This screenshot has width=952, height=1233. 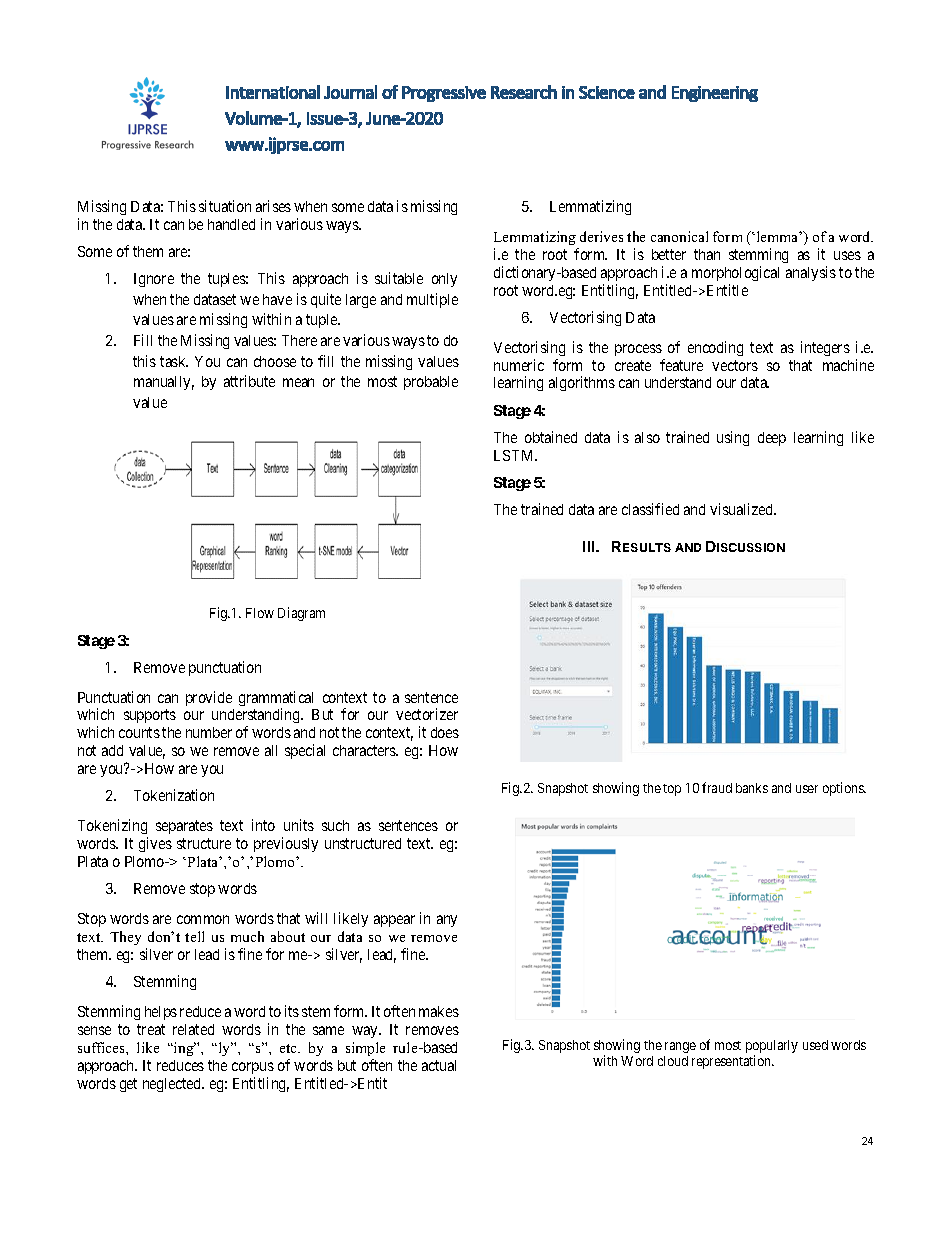 What do you see at coordinates (444, 94) in the screenshot?
I see `Progressive` at bounding box center [444, 94].
